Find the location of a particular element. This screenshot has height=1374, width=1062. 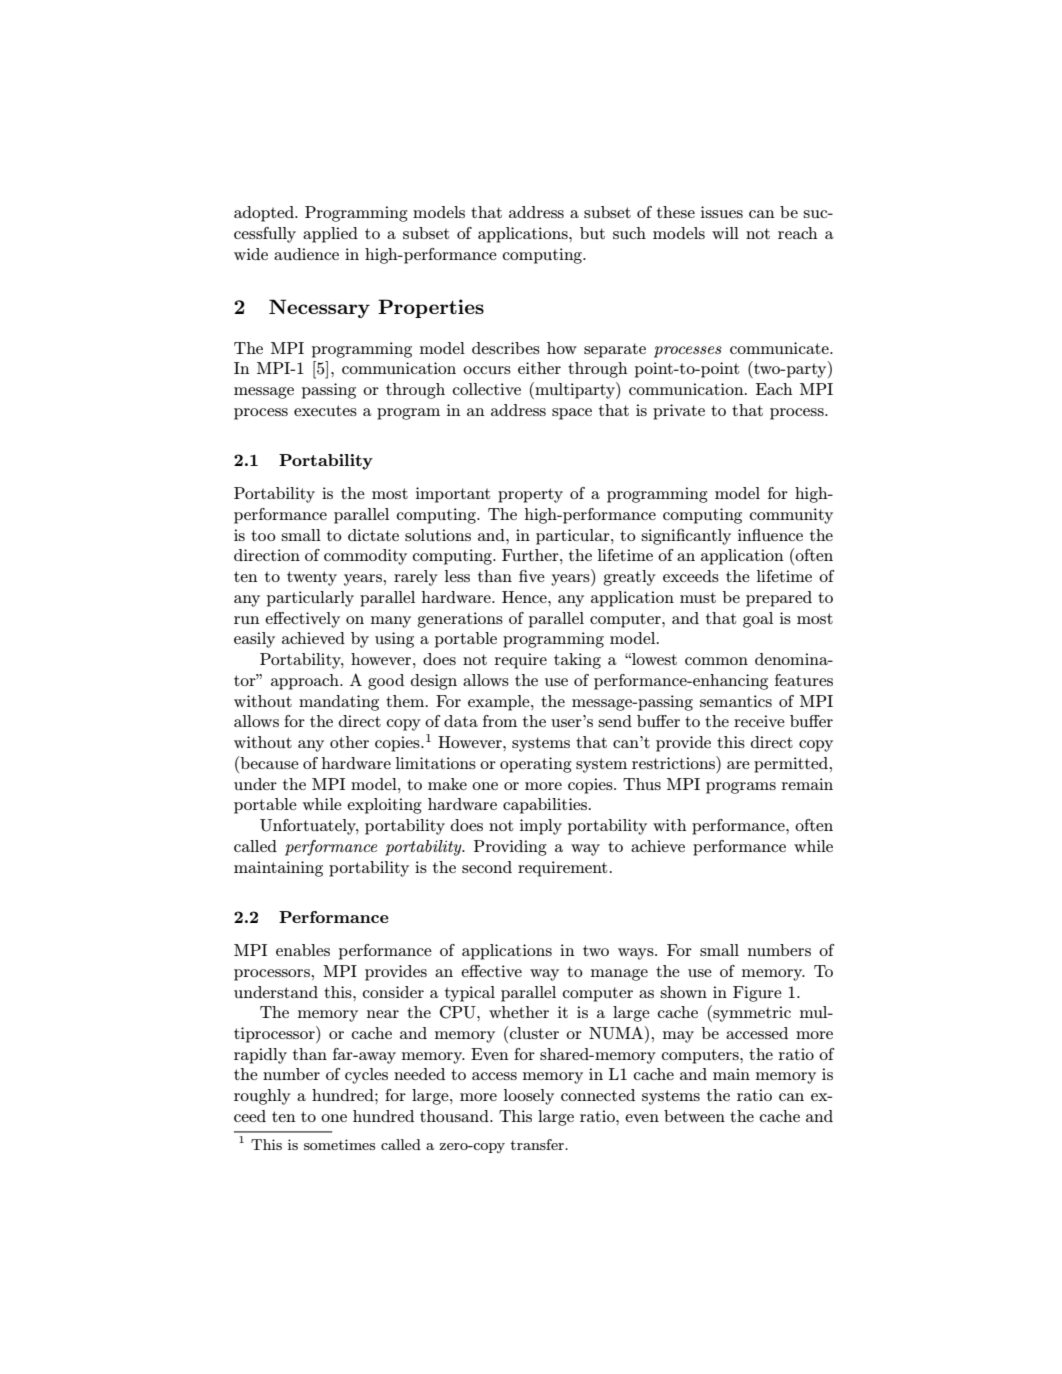

audience is located at coordinates (306, 254).
